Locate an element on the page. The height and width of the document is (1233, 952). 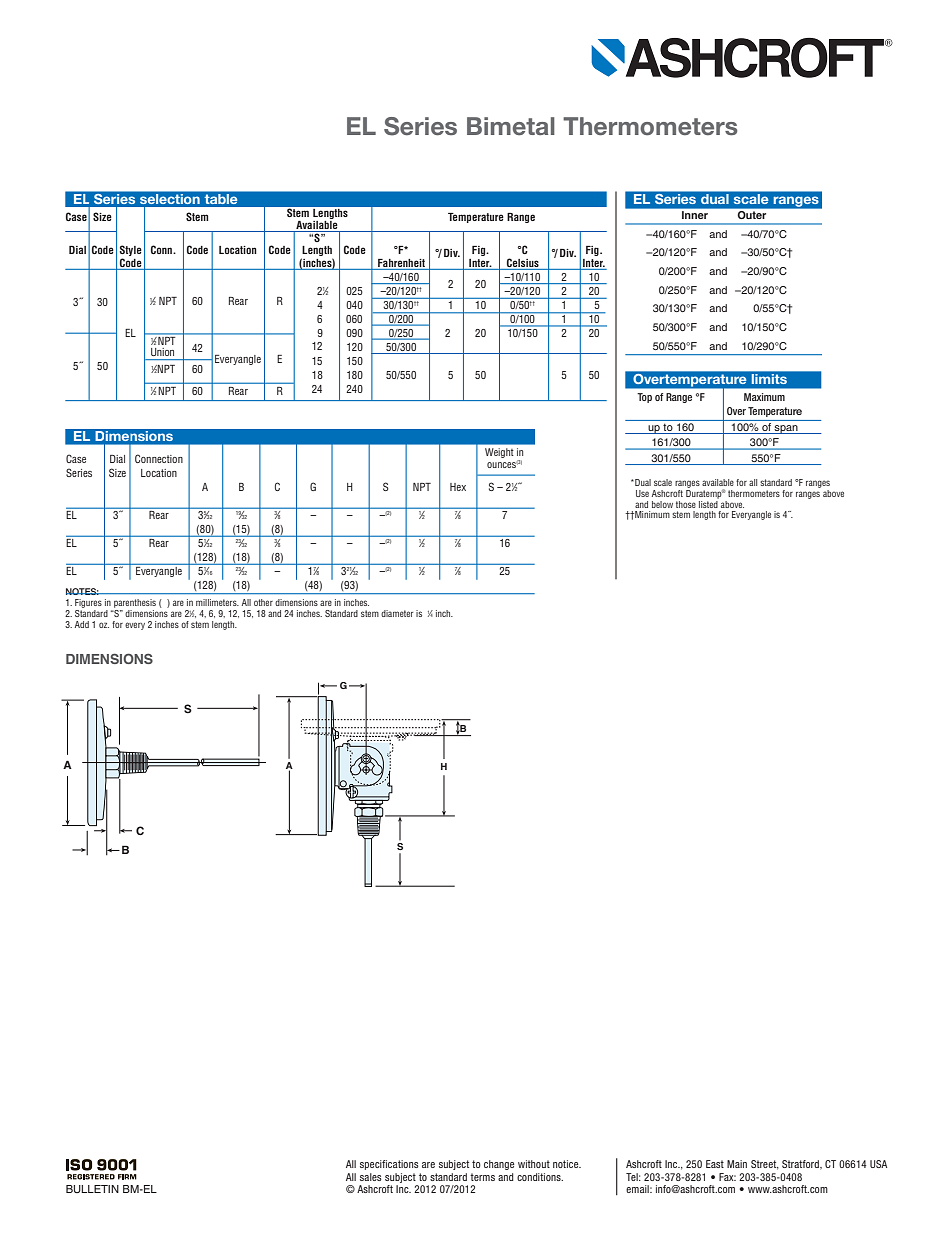
Maximum is located at coordinates (764, 397).
